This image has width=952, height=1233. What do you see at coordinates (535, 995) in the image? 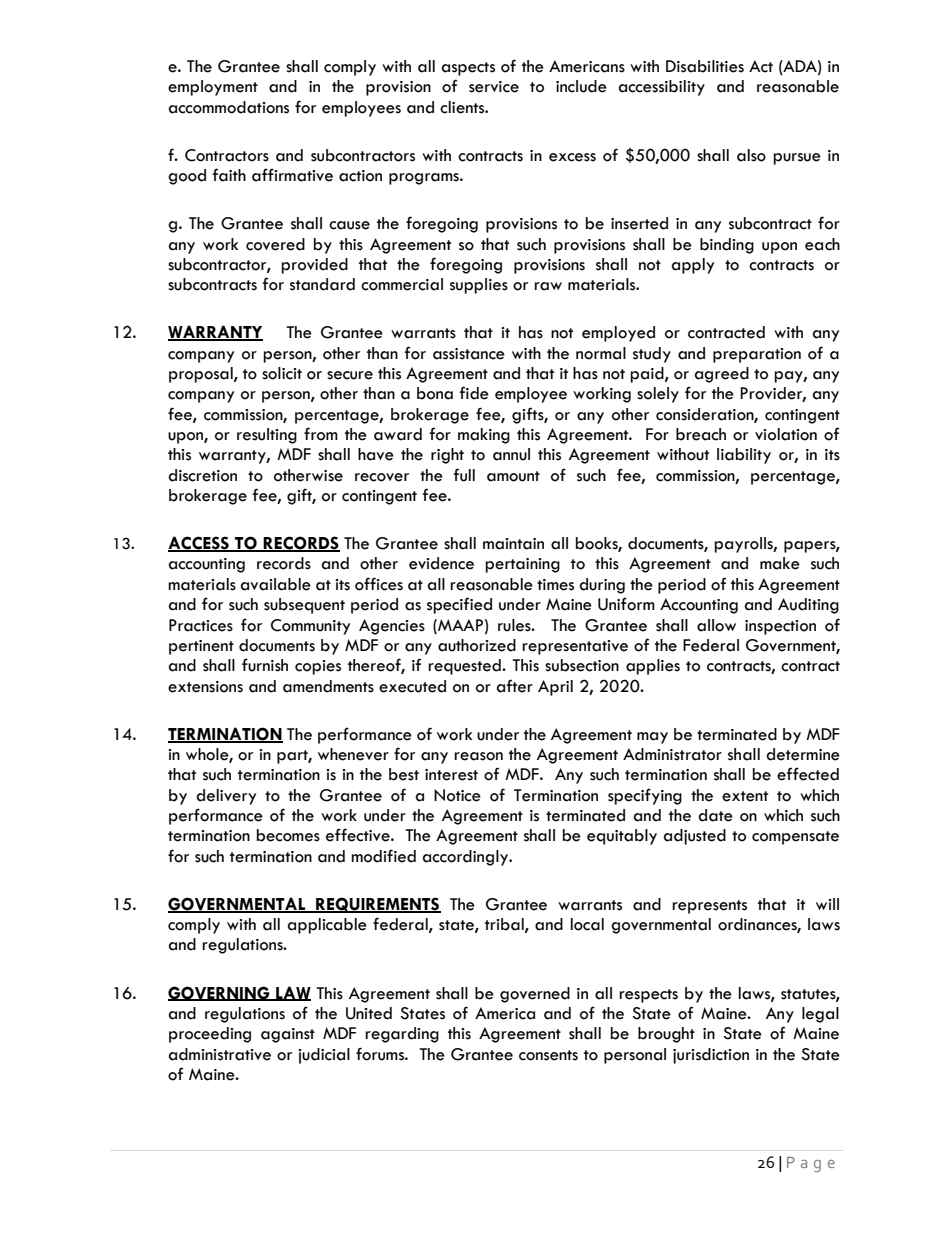
I see `governed` at bounding box center [535, 995].
